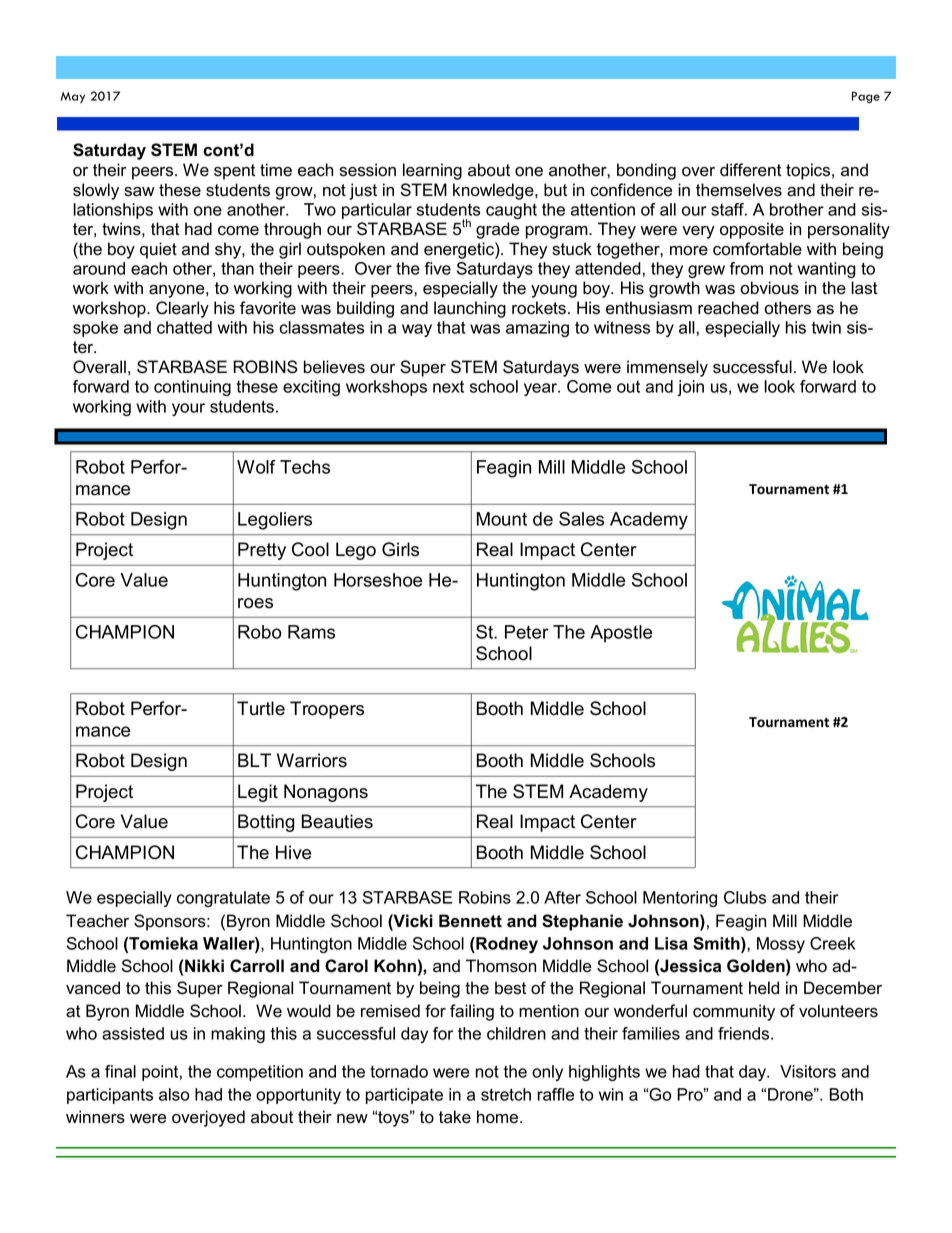 The height and width of the page is (1233, 952). What do you see at coordinates (745, 897) in the page?
I see `Clubs` at bounding box center [745, 897].
